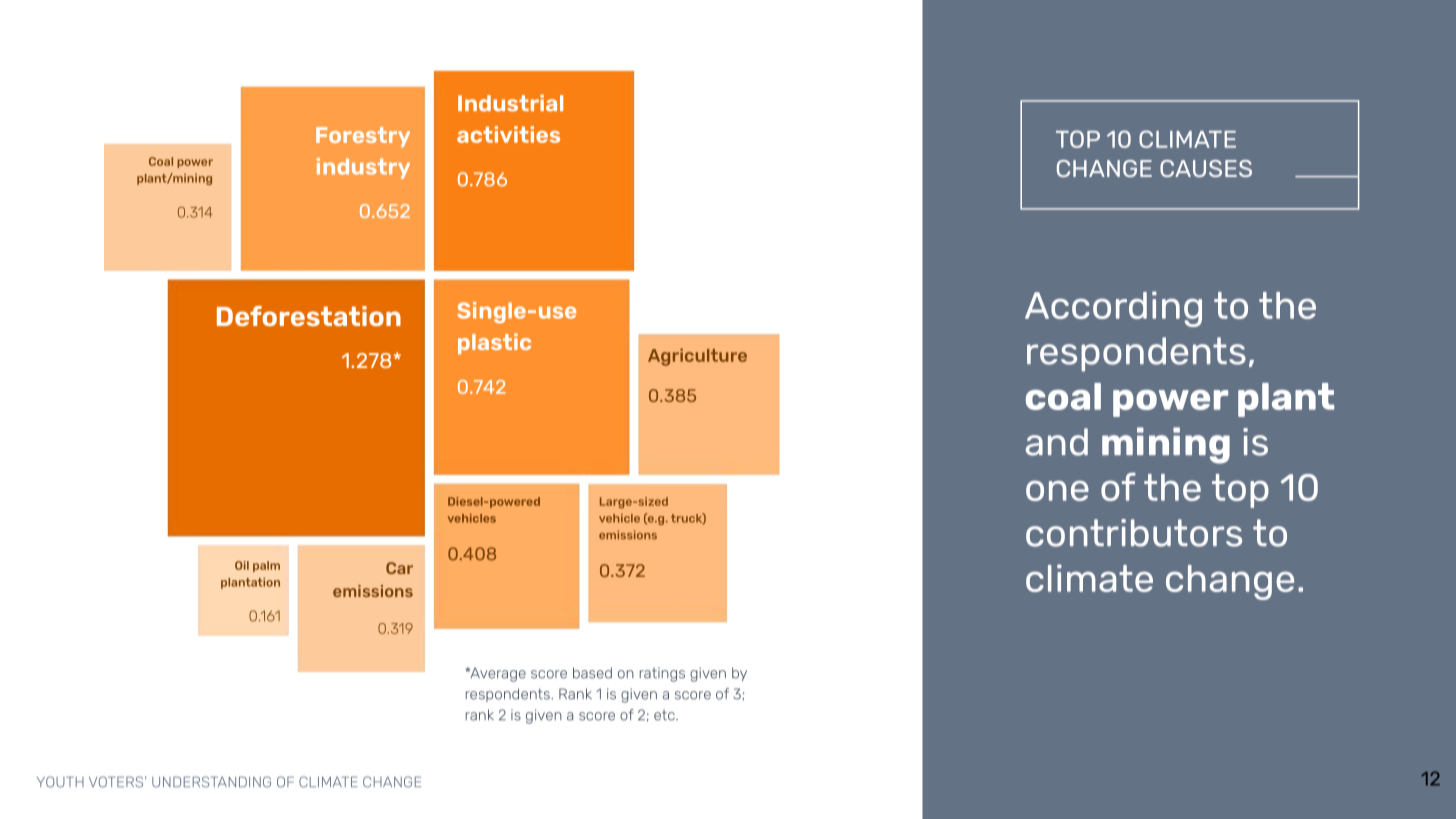 The height and width of the screenshot is (819, 1456). What do you see at coordinates (1057, 491) in the screenshot?
I see `one` at bounding box center [1057, 491].
